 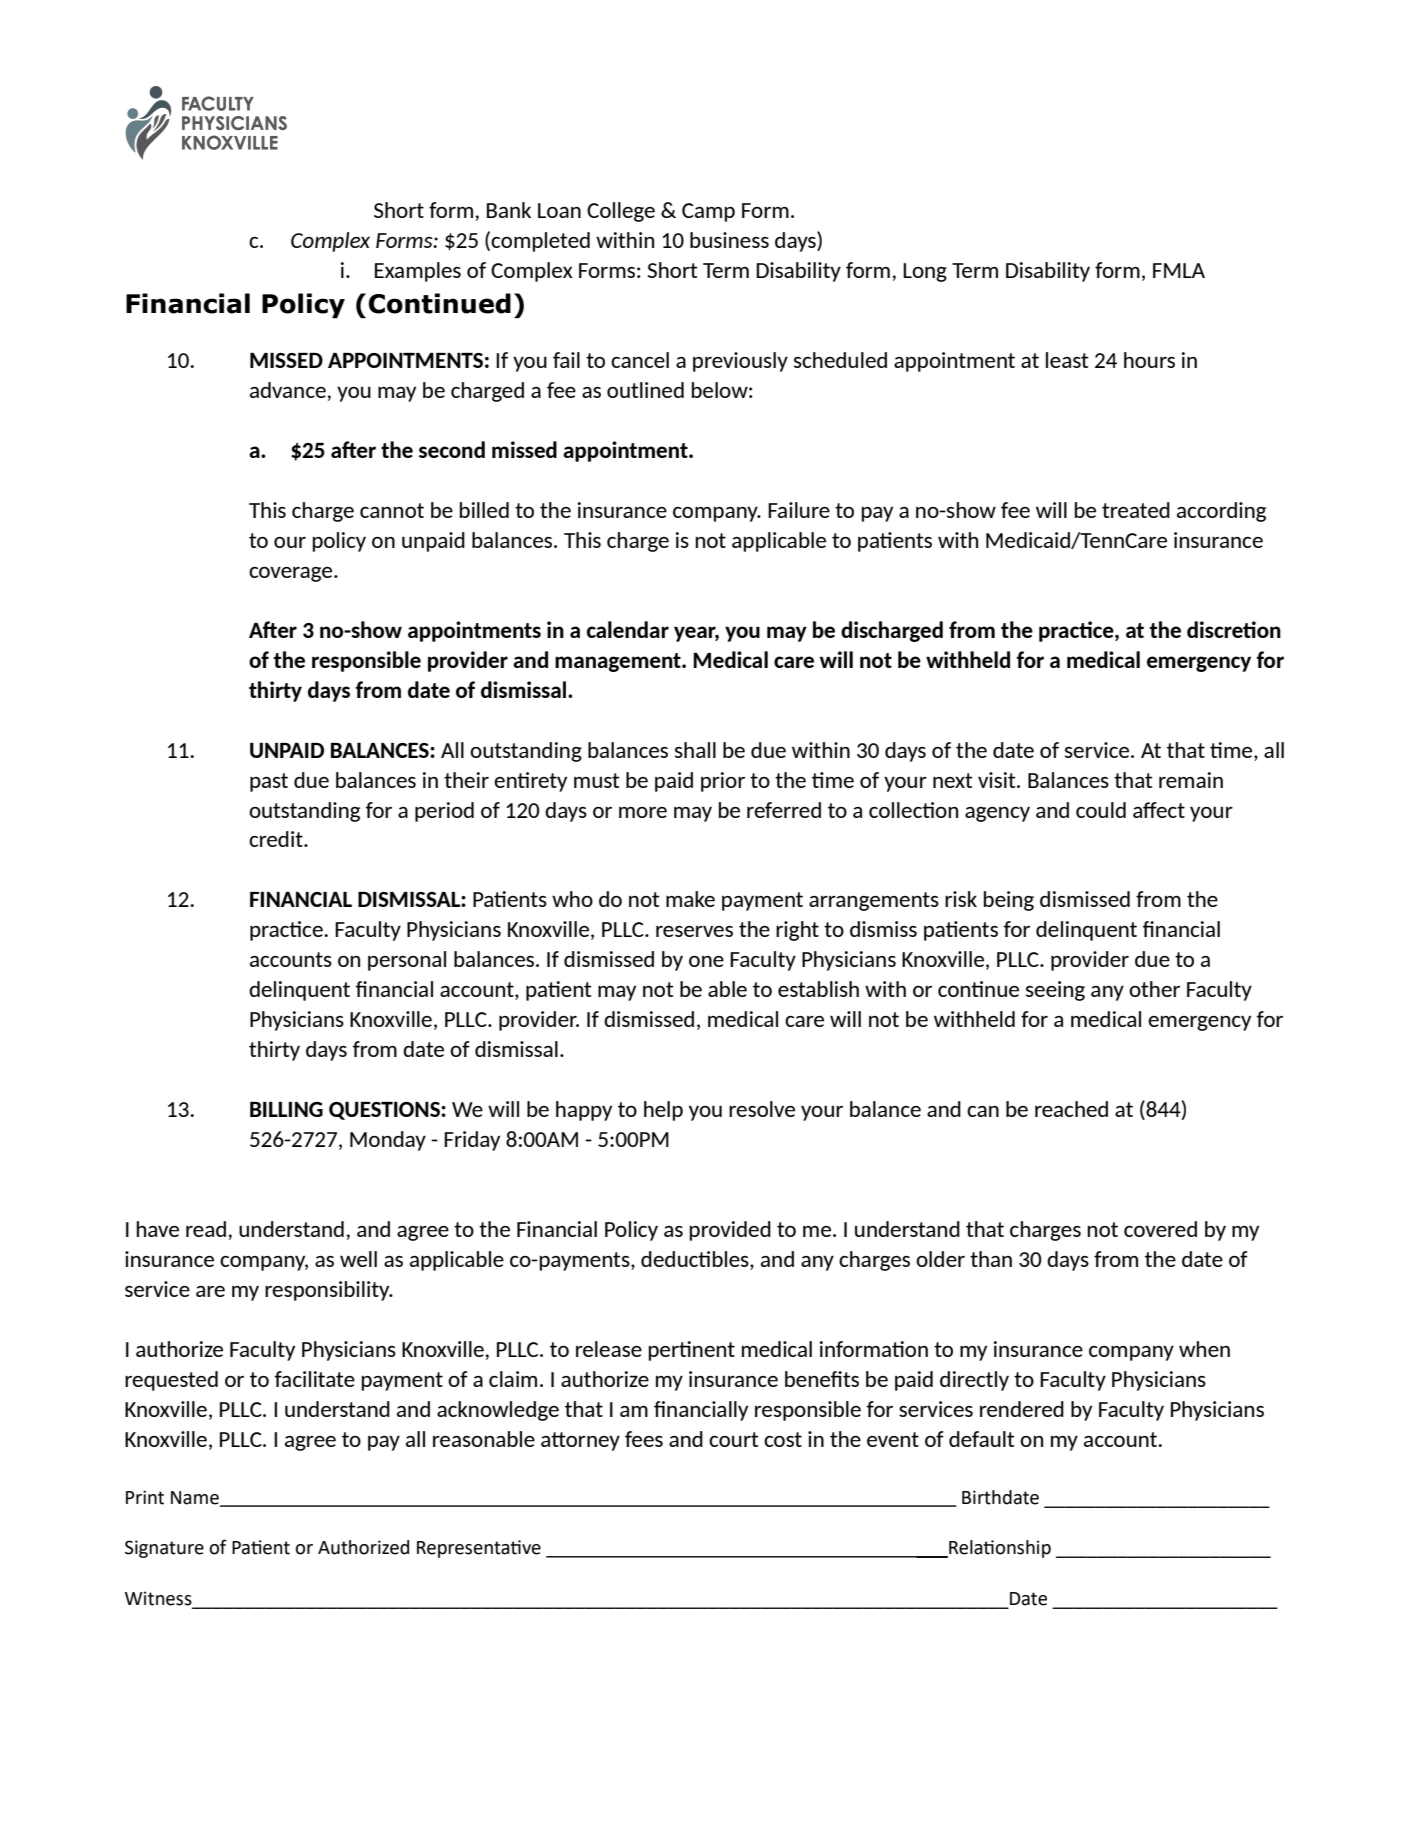 What do you see at coordinates (981, 1439) in the document?
I see `default` at bounding box center [981, 1439].
